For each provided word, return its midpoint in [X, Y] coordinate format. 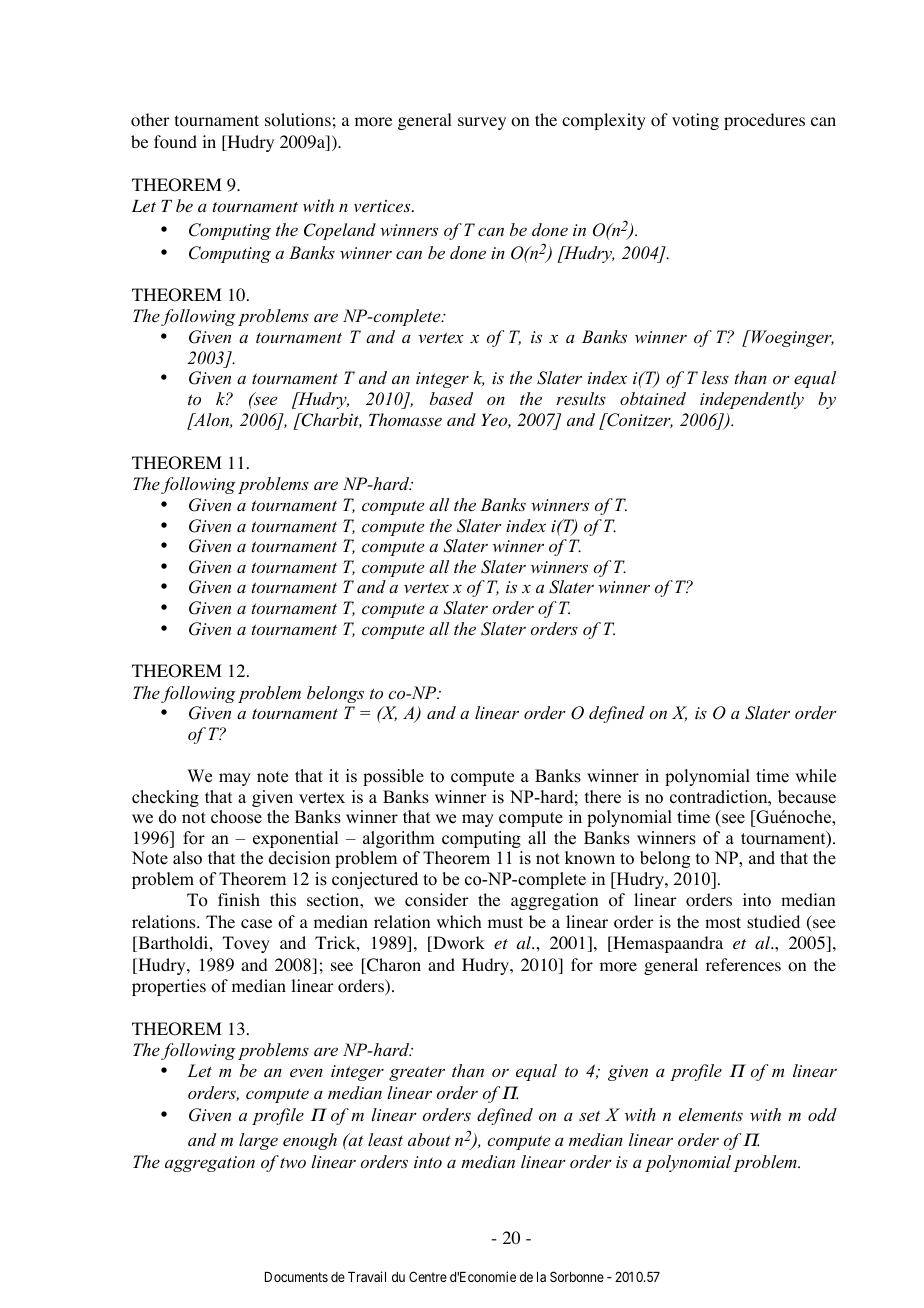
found [175, 142]
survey [482, 123]
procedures [764, 121]
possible [393, 777]
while [815, 776]
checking [165, 798]
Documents [296, 1277]
